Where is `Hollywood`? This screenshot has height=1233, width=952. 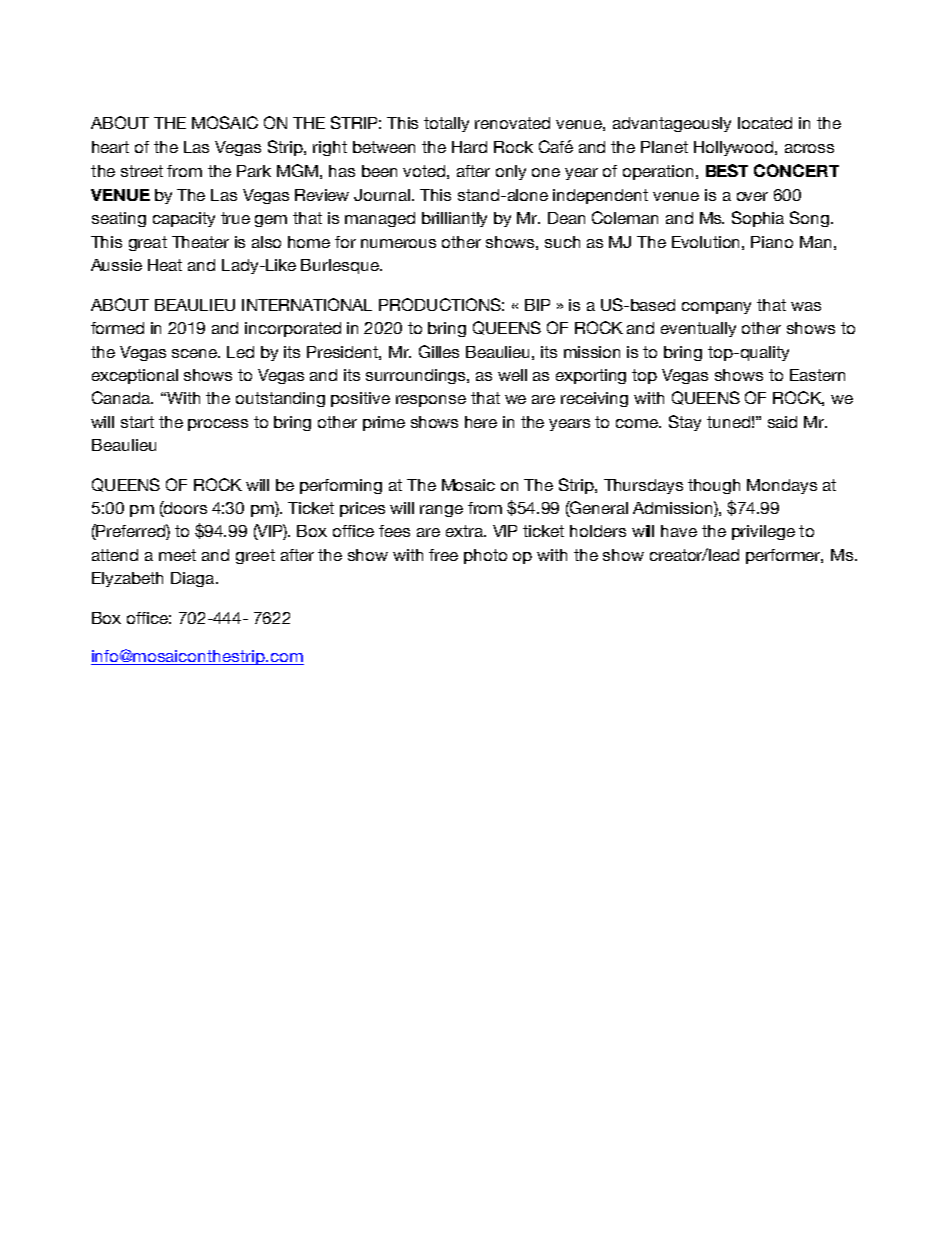
Hollywood is located at coordinates (735, 148).
